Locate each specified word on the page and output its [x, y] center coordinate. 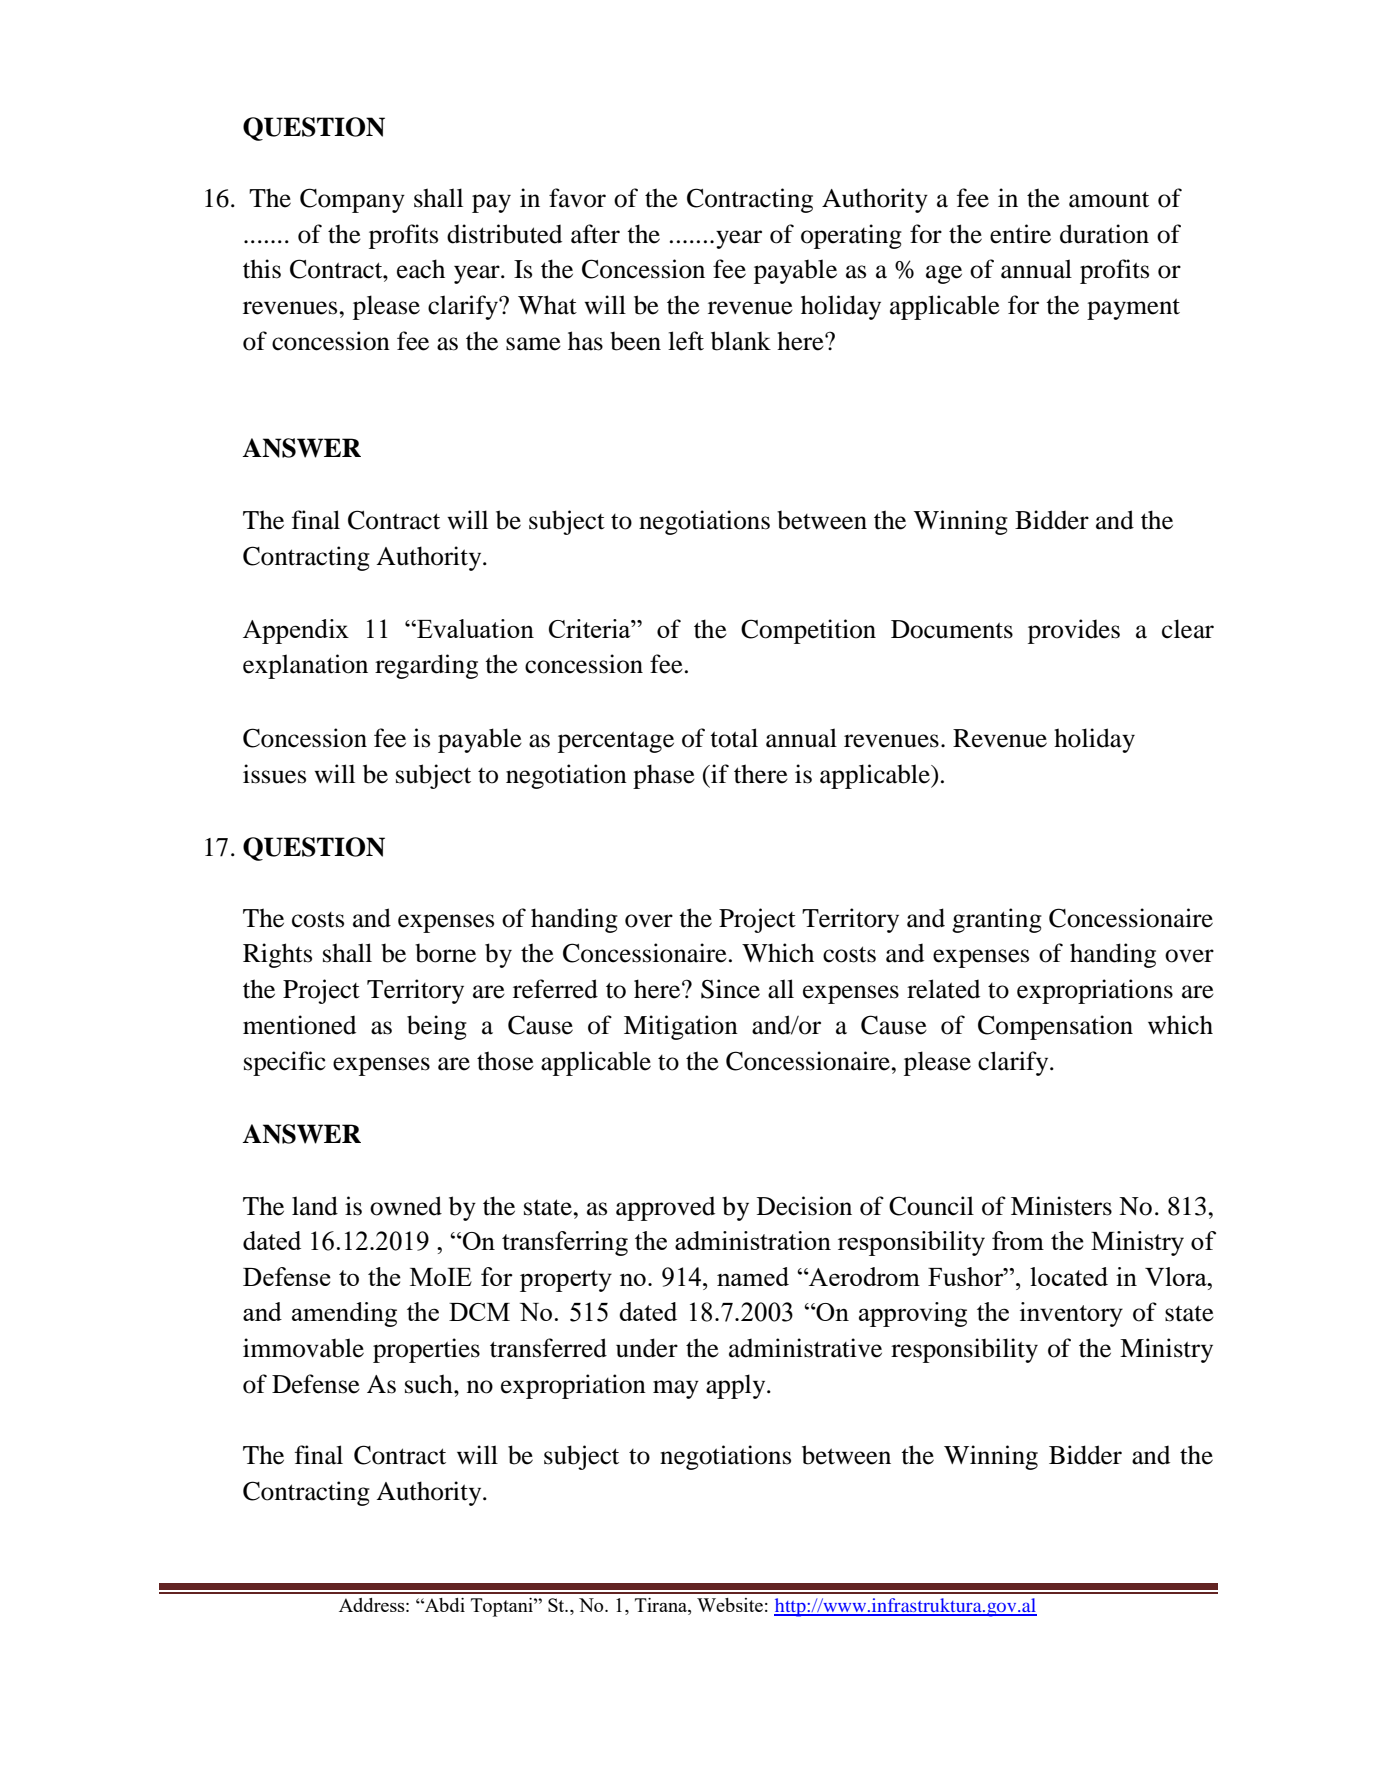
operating [851, 236]
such [430, 1384]
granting [997, 920]
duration [1104, 234]
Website [730, 1605]
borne [445, 953]
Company [352, 200]
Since [730, 989]
